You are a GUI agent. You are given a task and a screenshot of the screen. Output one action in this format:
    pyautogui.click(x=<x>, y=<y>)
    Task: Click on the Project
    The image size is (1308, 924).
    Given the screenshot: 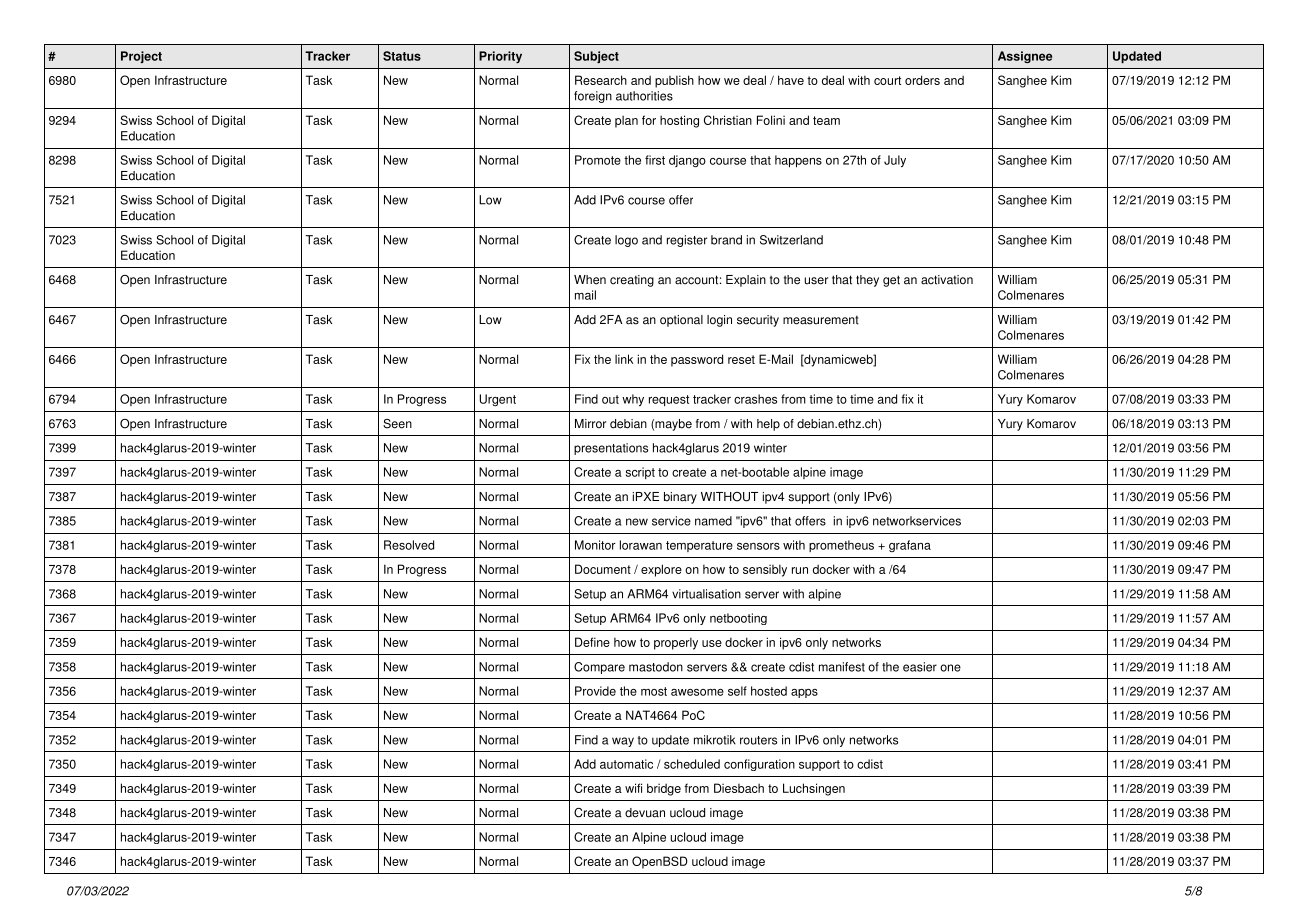 What is the action you would take?
    pyautogui.click(x=141, y=57)
